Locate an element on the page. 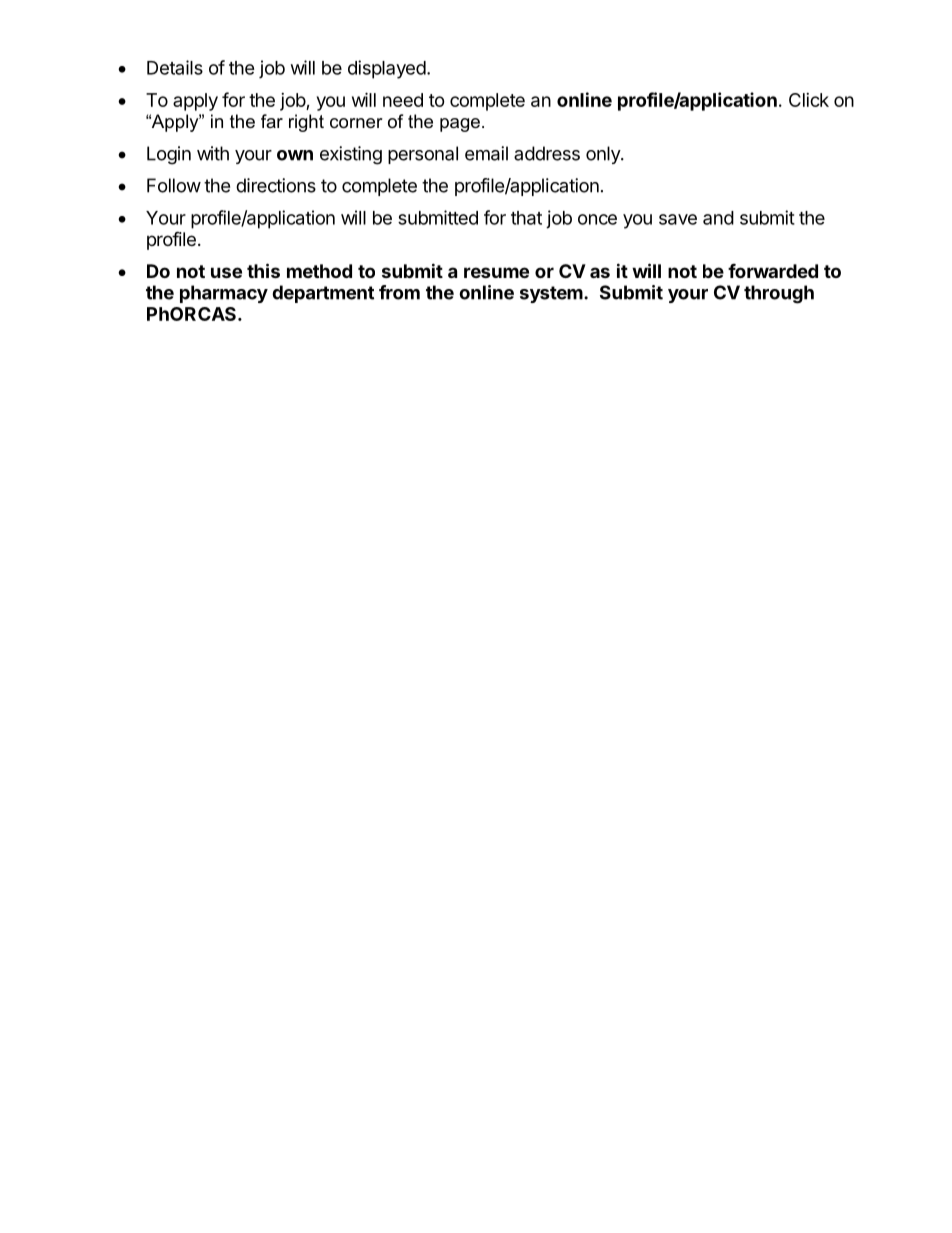  Click is located at coordinates (809, 100).
